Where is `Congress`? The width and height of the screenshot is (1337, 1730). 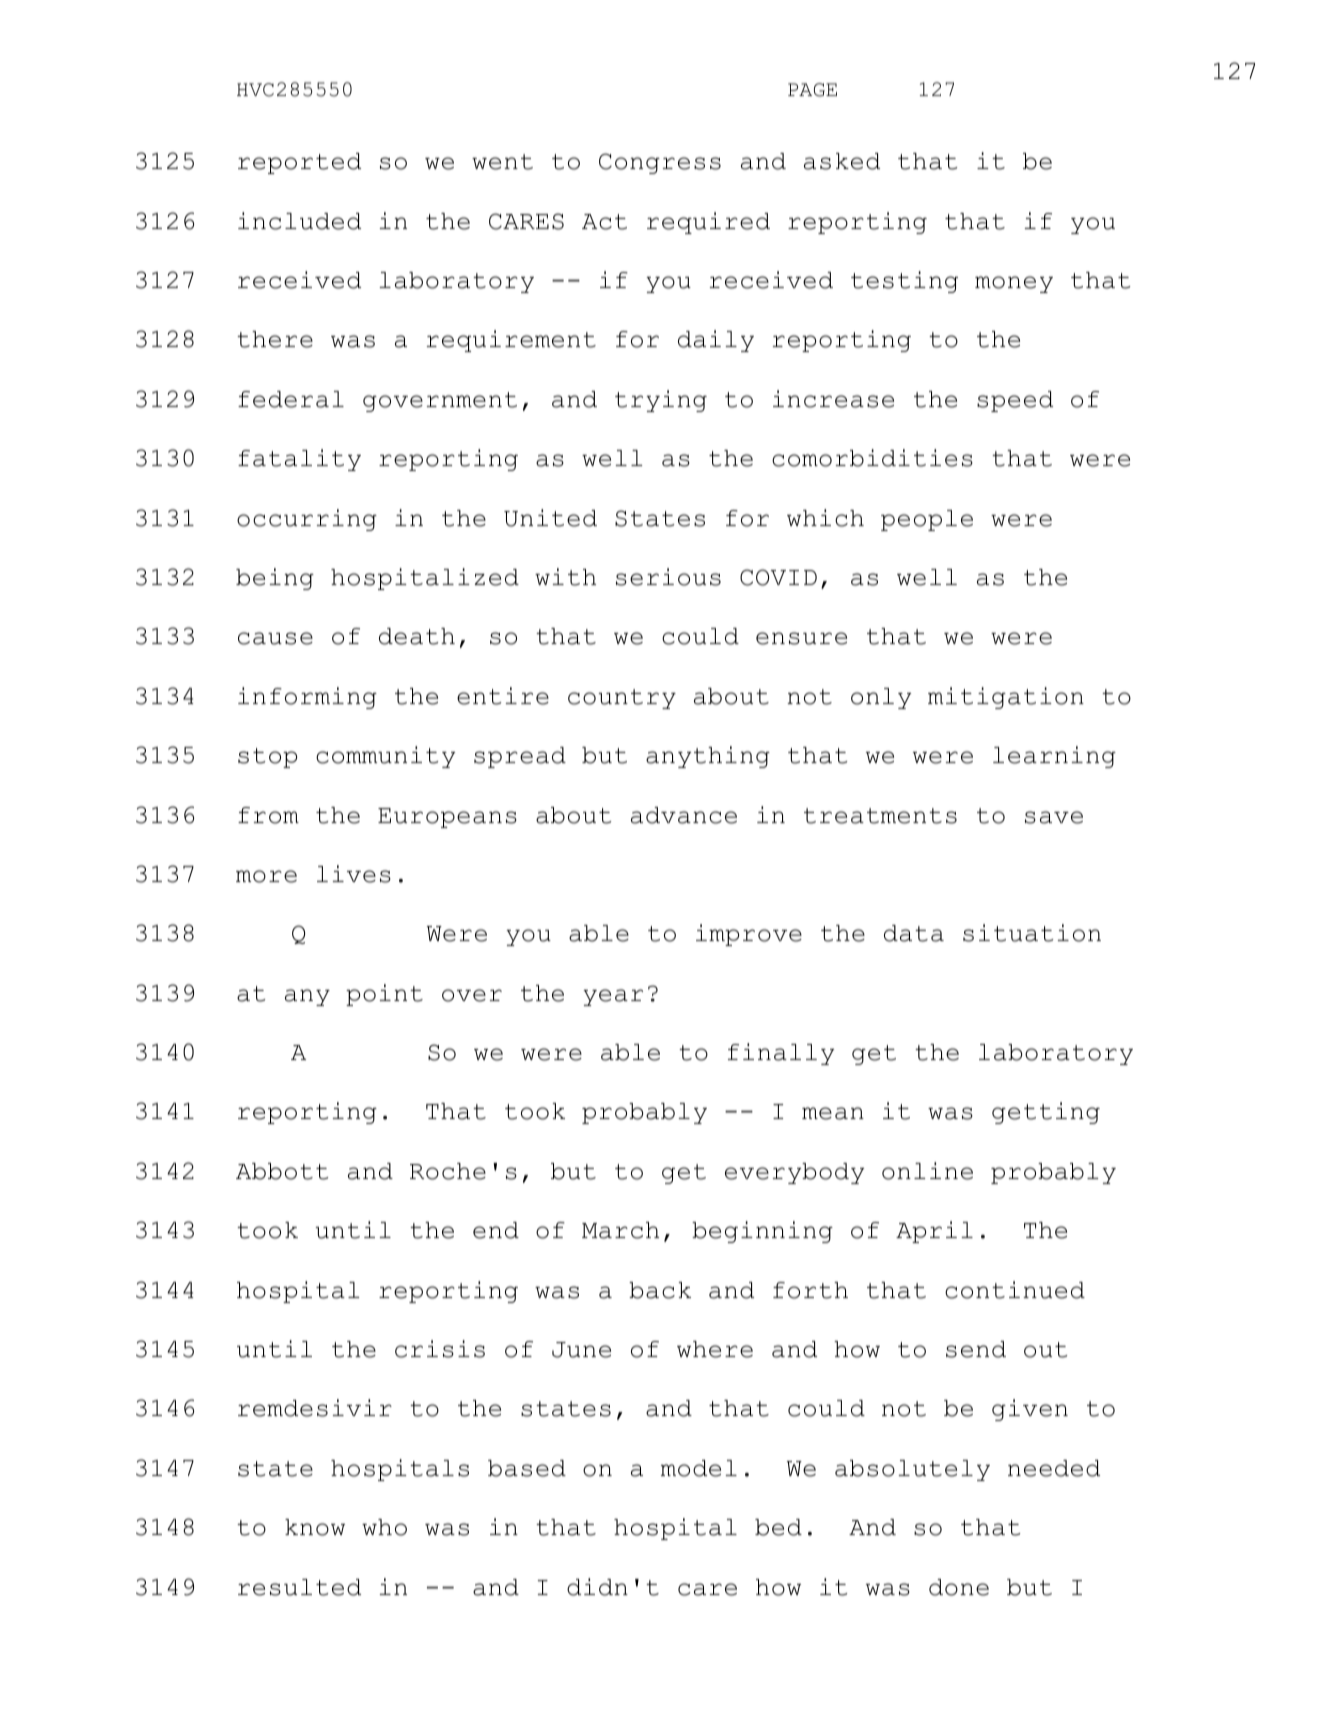 Congress is located at coordinates (660, 163).
